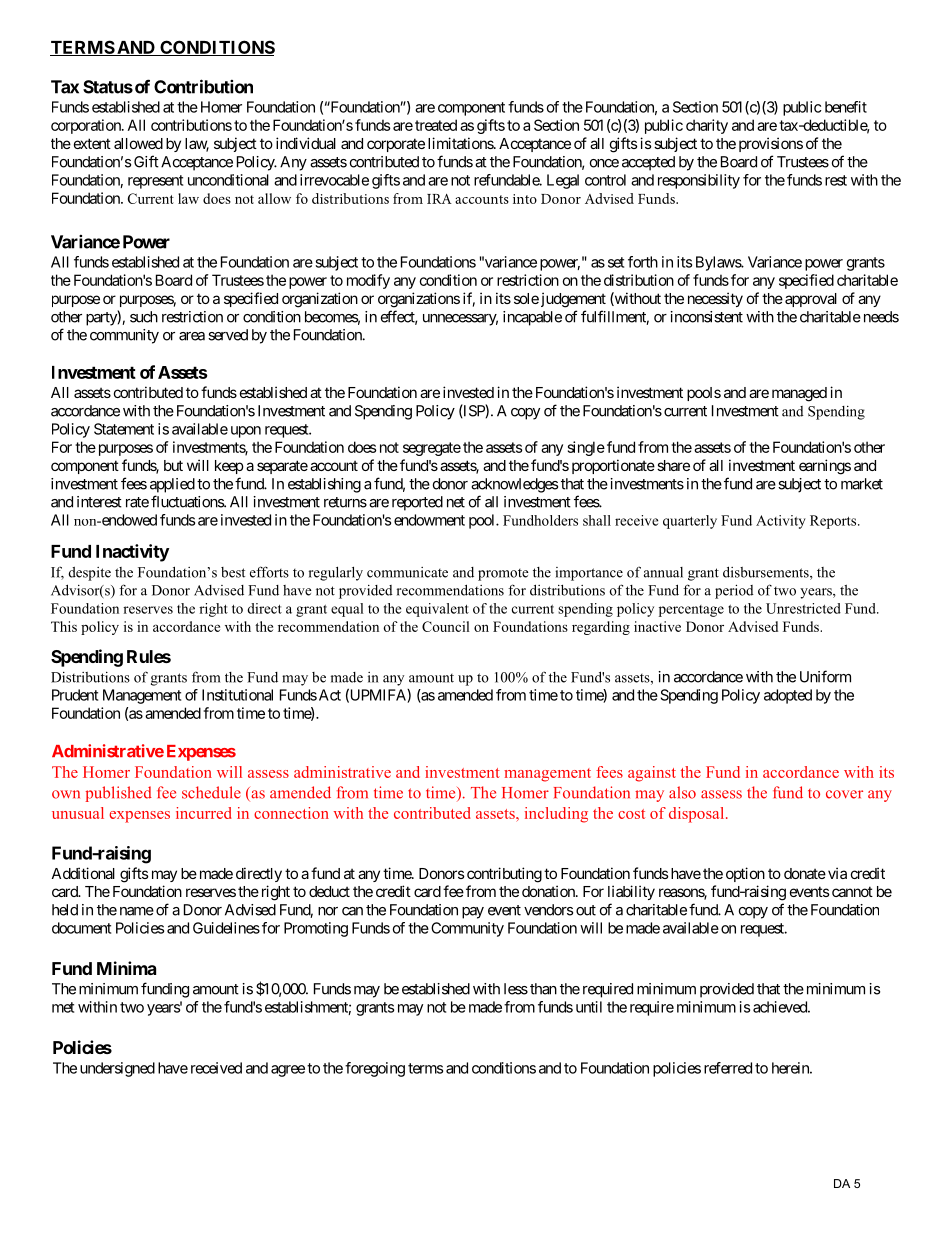 Image resolution: width=952 pixels, height=1233 pixels. What do you see at coordinates (204, 813) in the document?
I see `incurred` at bounding box center [204, 813].
